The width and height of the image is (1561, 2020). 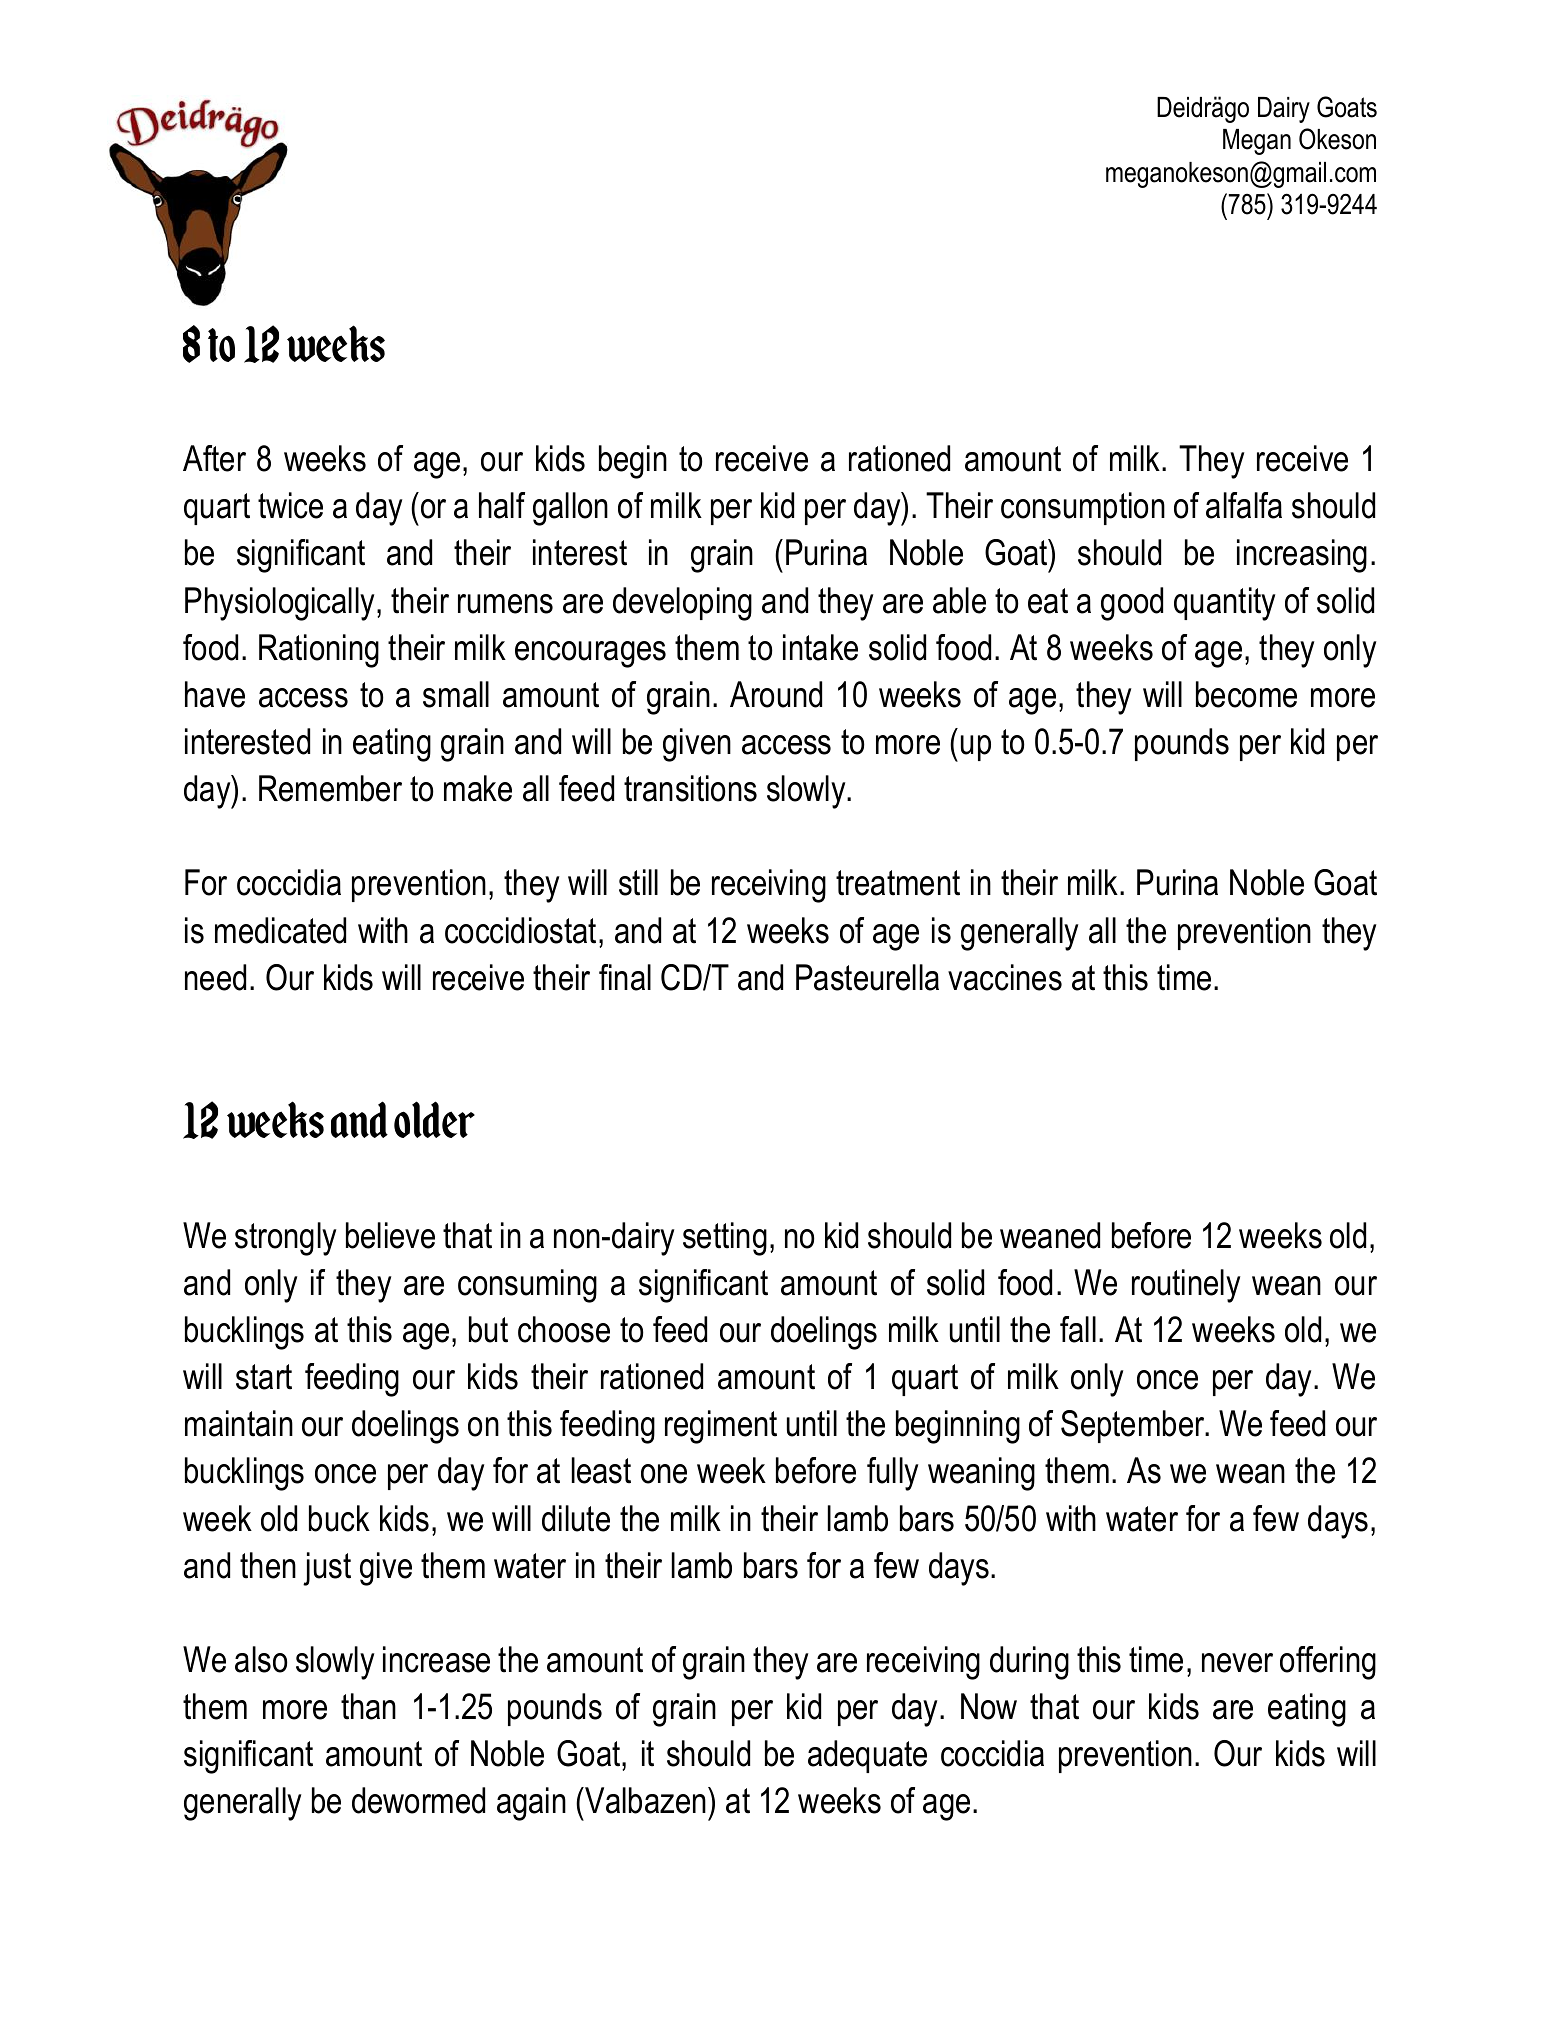 I want to click on dewormed, so click(x=418, y=1800).
